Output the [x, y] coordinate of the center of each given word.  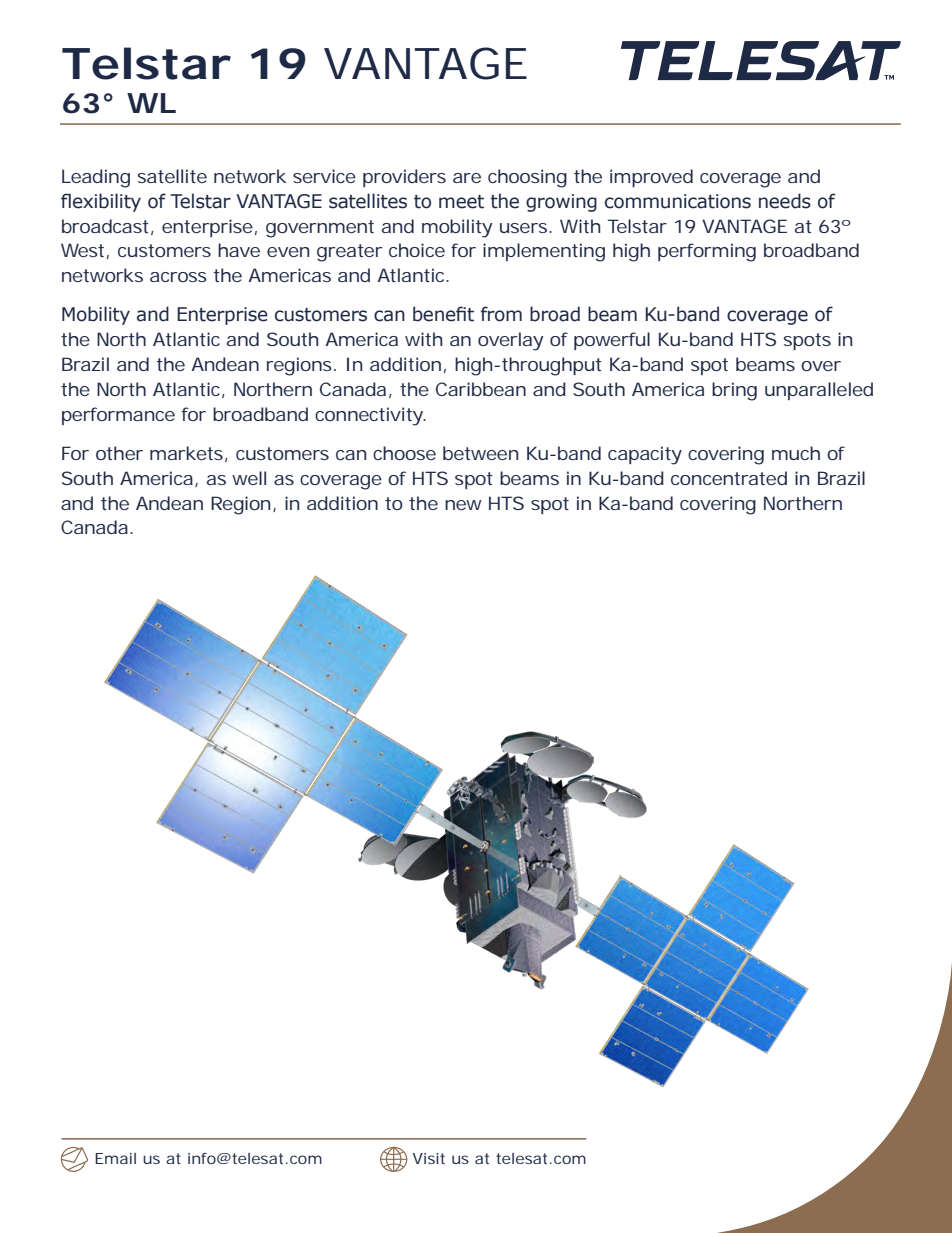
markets [186, 453]
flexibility [101, 202]
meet [461, 202]
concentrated [729, 478]
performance [118, 416]
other [119, 453]
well [249, 478]
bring [734, 391]
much [796, 453]
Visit [429, 1158]
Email [115, 1158]
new [463, 505]
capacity [645, 455]
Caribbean [481, 389]
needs [785, 201]
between [480, 453]
